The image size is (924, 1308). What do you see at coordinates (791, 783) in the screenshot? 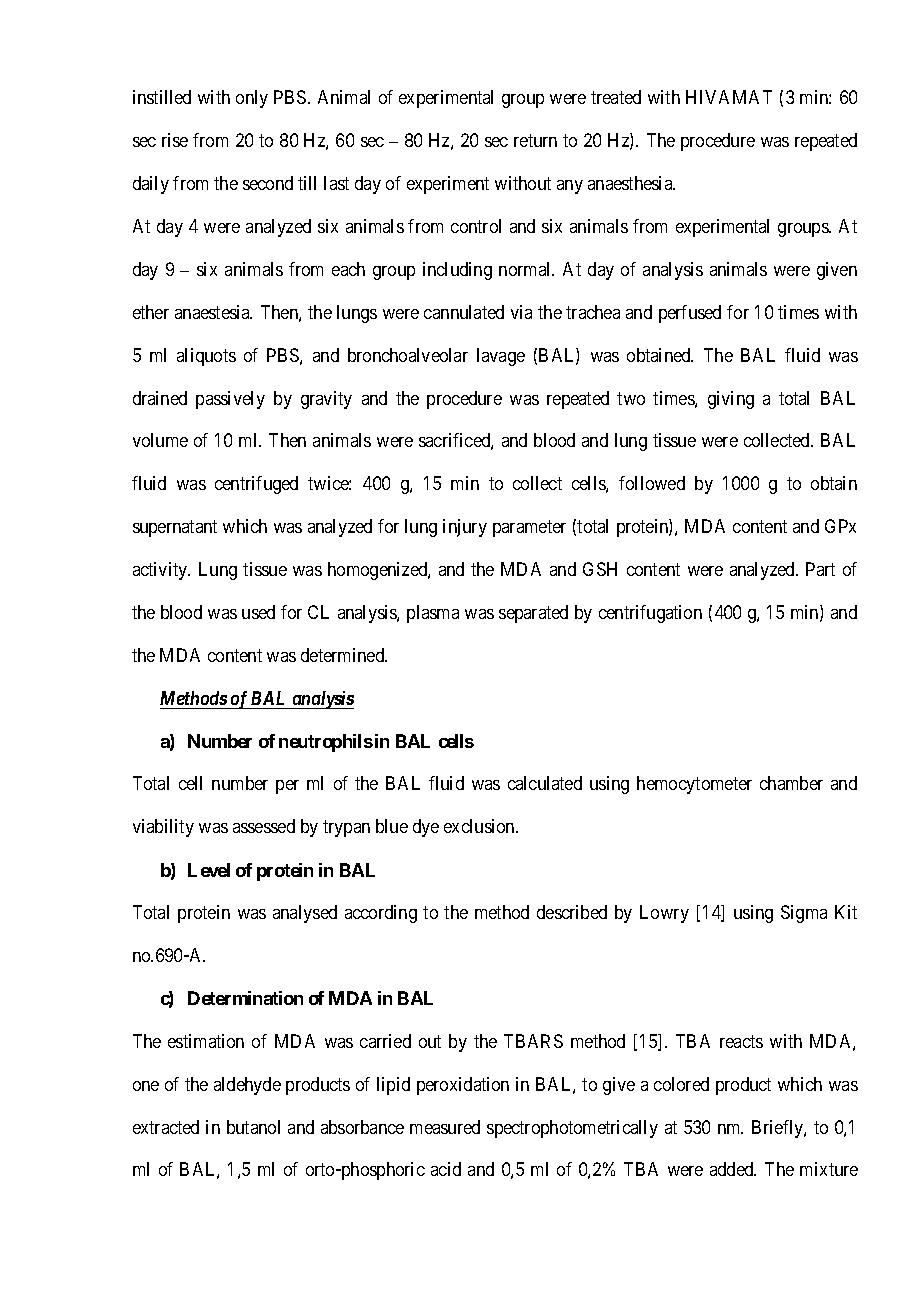
I see `chamber` at bounding box center [791, 783].
